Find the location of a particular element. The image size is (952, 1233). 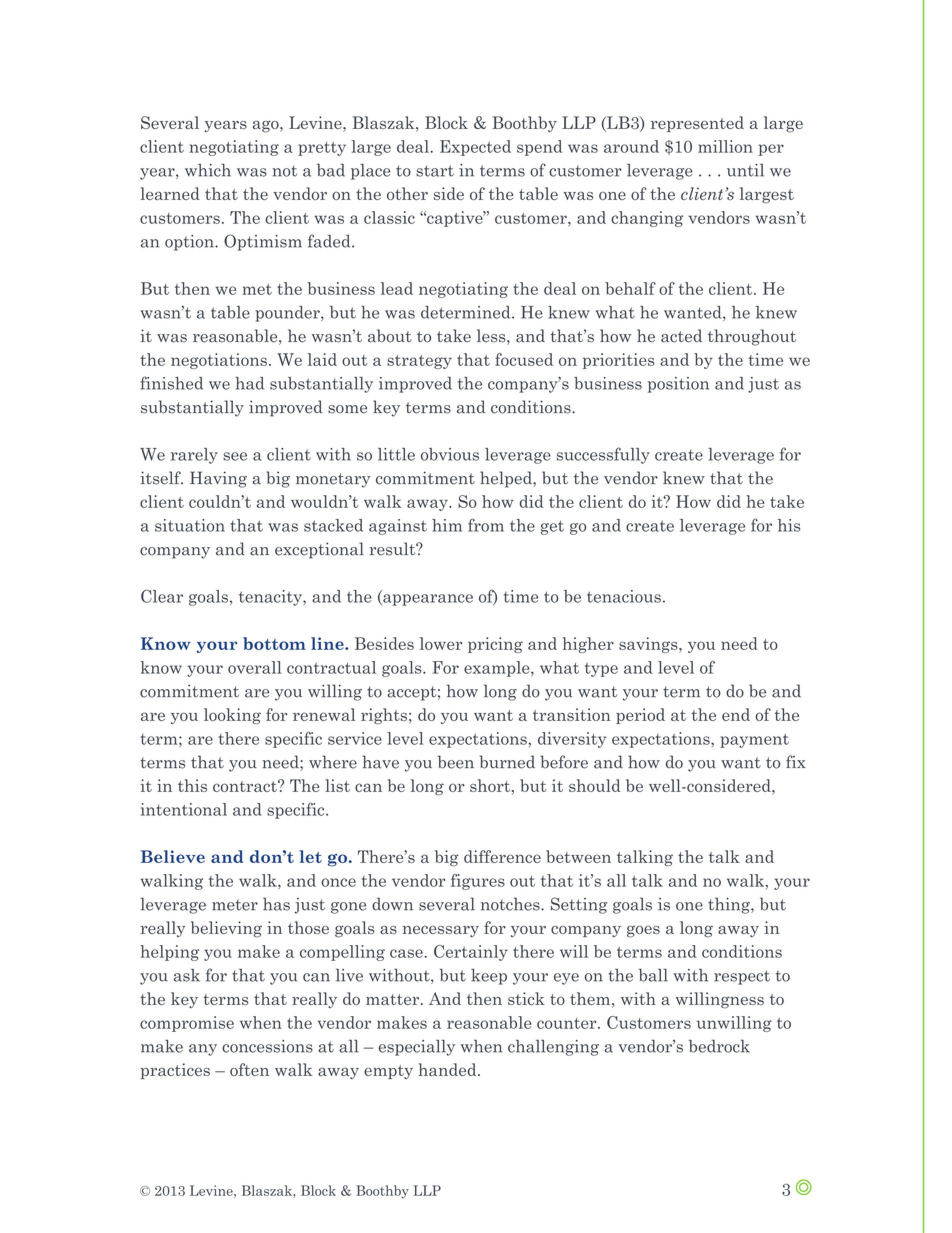

fix is located at coordinates (796, 761).
